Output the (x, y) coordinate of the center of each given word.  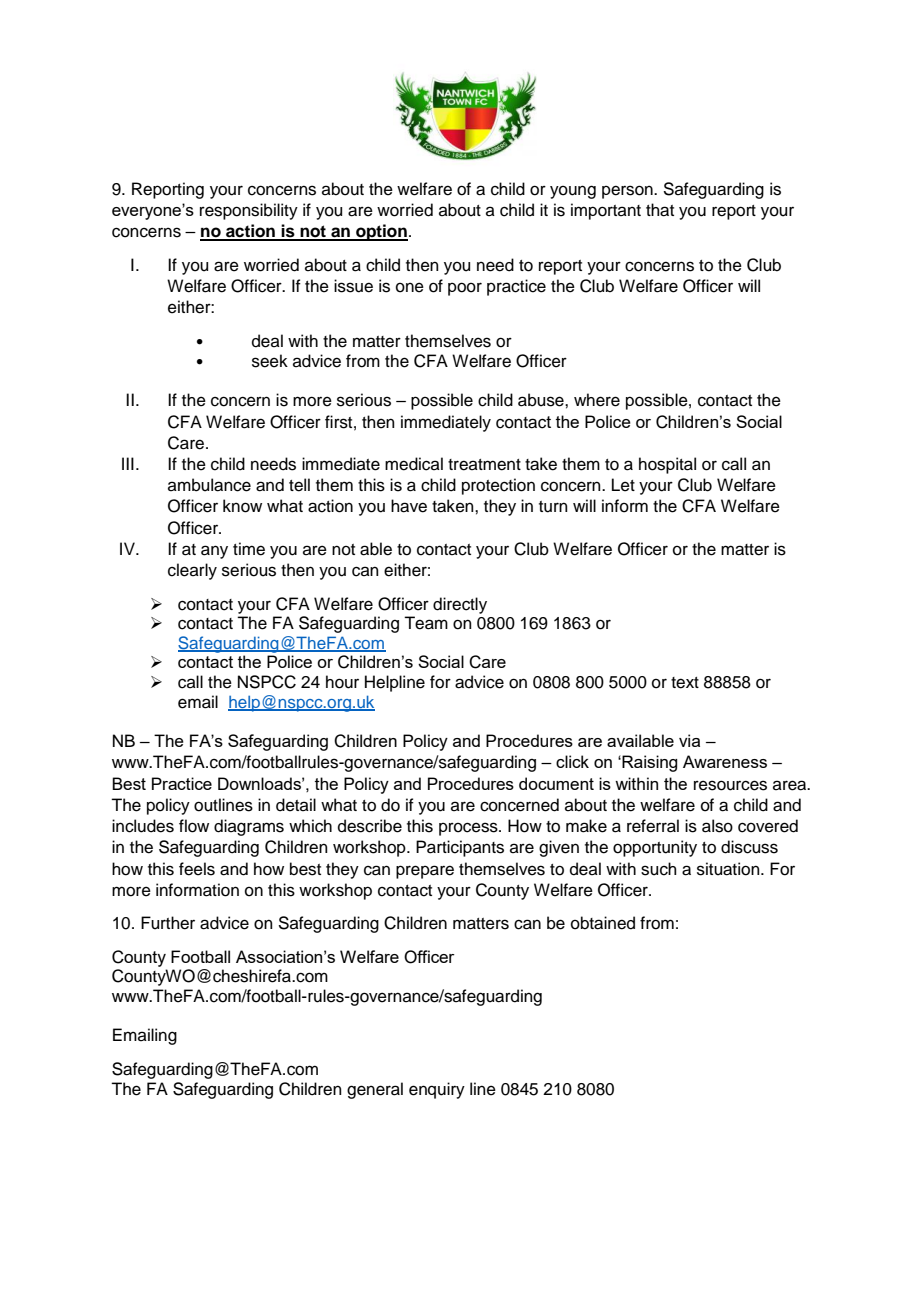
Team (426, 623)
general (375, 1090)
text (685, 683)
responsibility (249, 211)
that (660, 210)
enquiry (437, 1090)
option (381, 232)
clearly (192, 571)
